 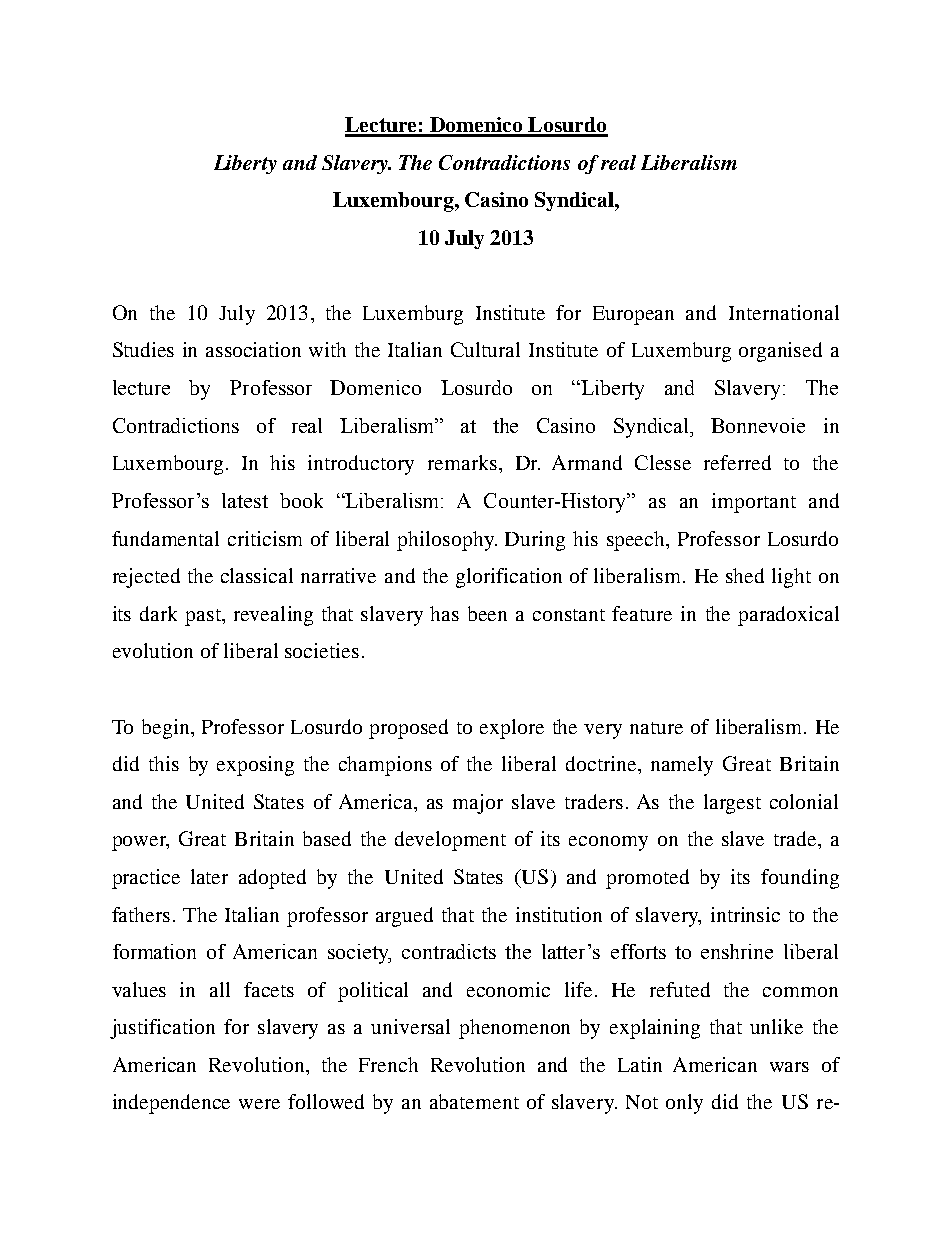 What do you see at coordinates (732, 804) in the image?
I see `largest` at bounding box center [732, 804].
